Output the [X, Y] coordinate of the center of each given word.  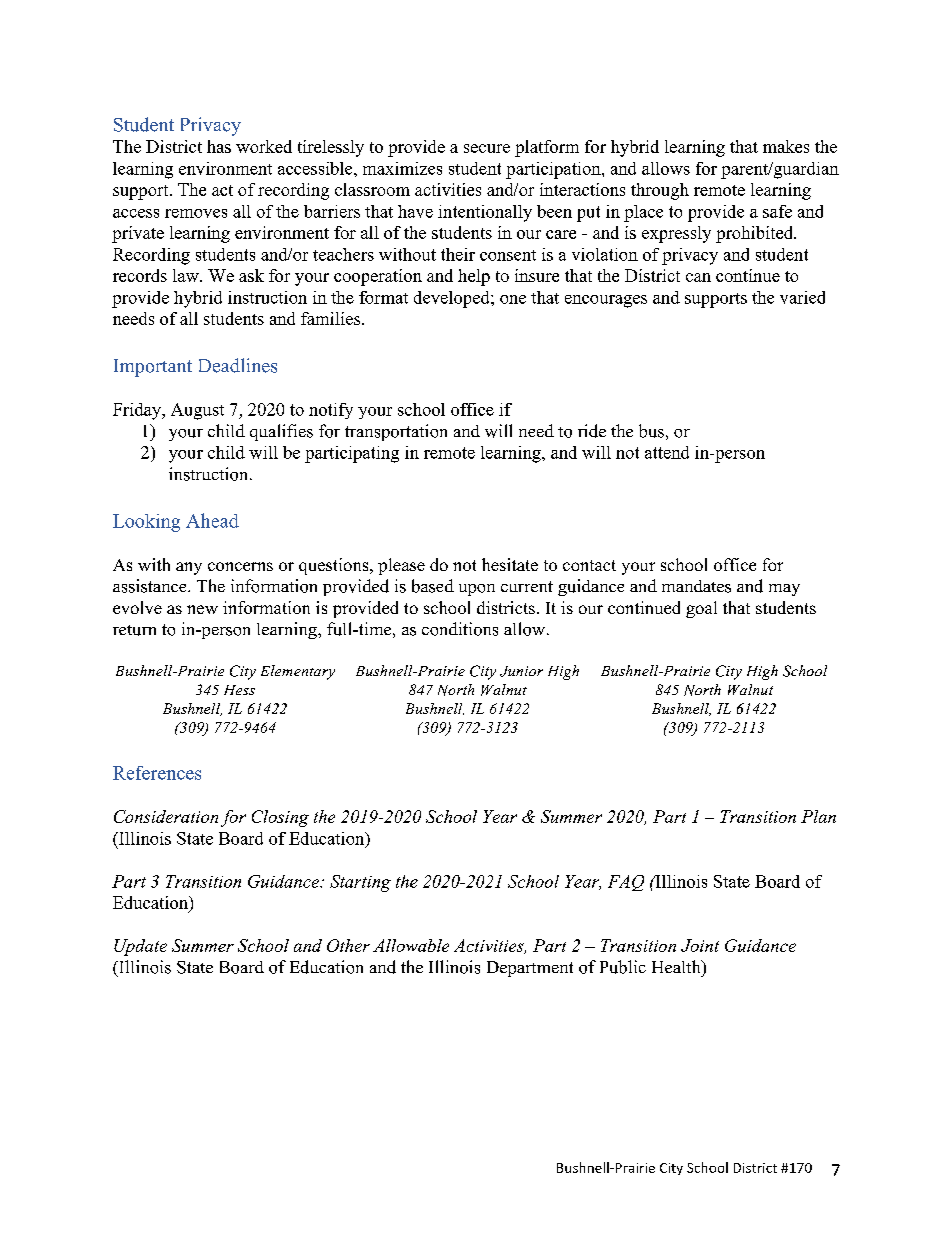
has [219, 146]
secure [487, 148]
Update [140, 947]
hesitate [510, 564]
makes [786, 146]
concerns [240, 566]
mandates [696, 586]
